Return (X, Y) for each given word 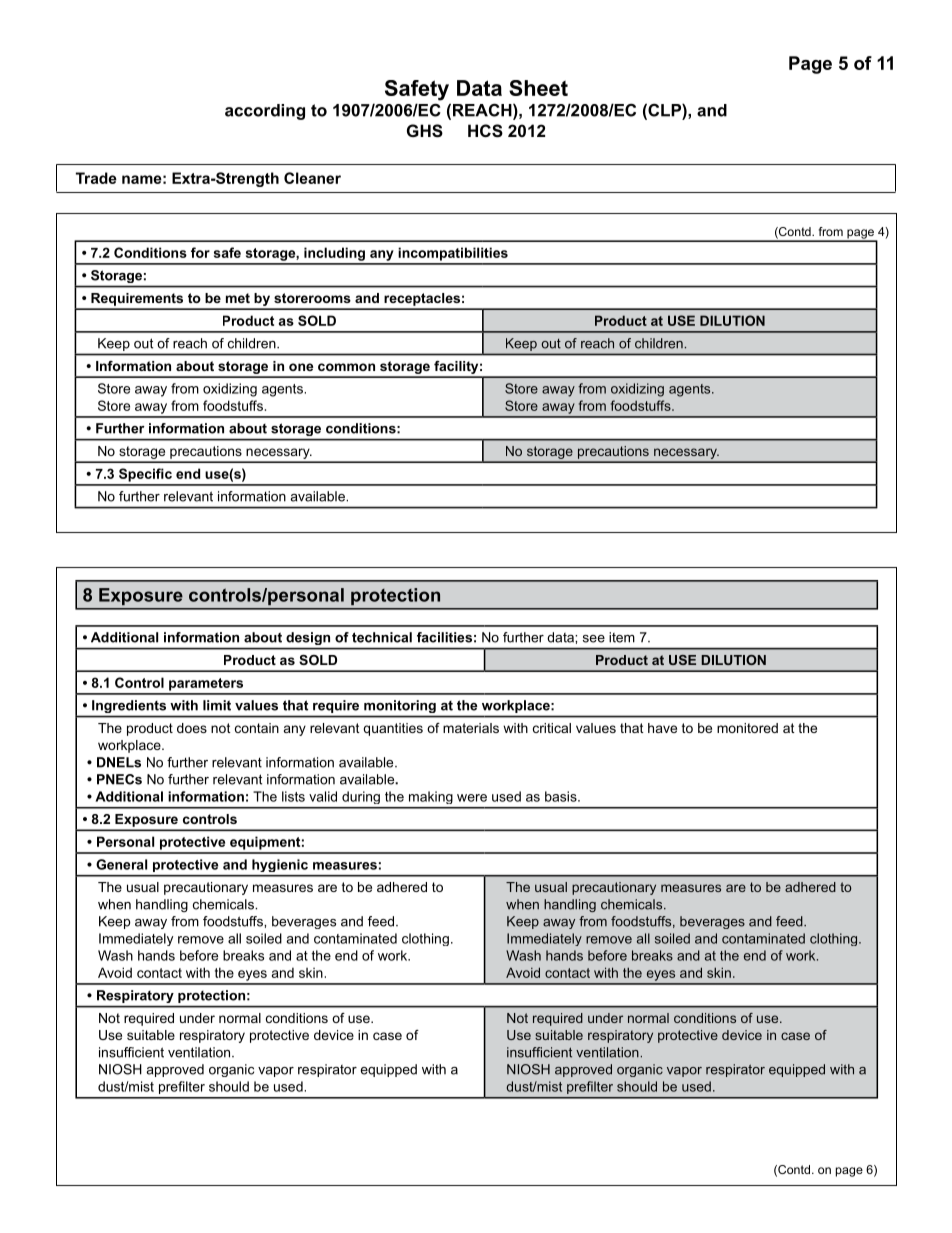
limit (217, 705)
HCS (485, 131)
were (472, 798)
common (346, 367)
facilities (444, 637)
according (265, 112)
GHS (425, 131)
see (594, 639)
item (622, 637)
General (121, 864)
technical (382, 637)
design (308, 638)
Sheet (538, 88)
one (301, 367)
